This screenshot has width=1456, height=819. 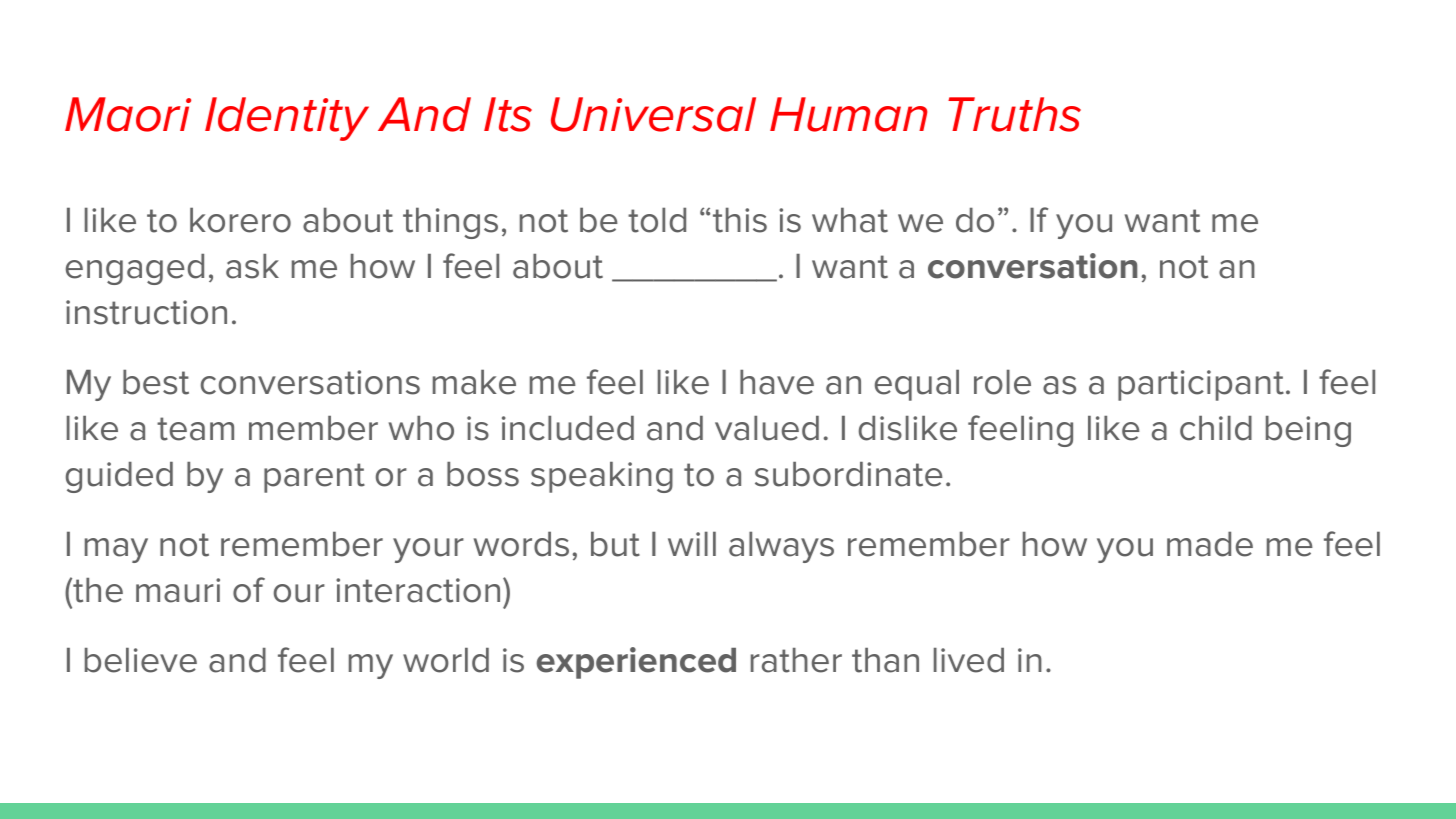 I want to click on have, so click(x=777, y=382).
